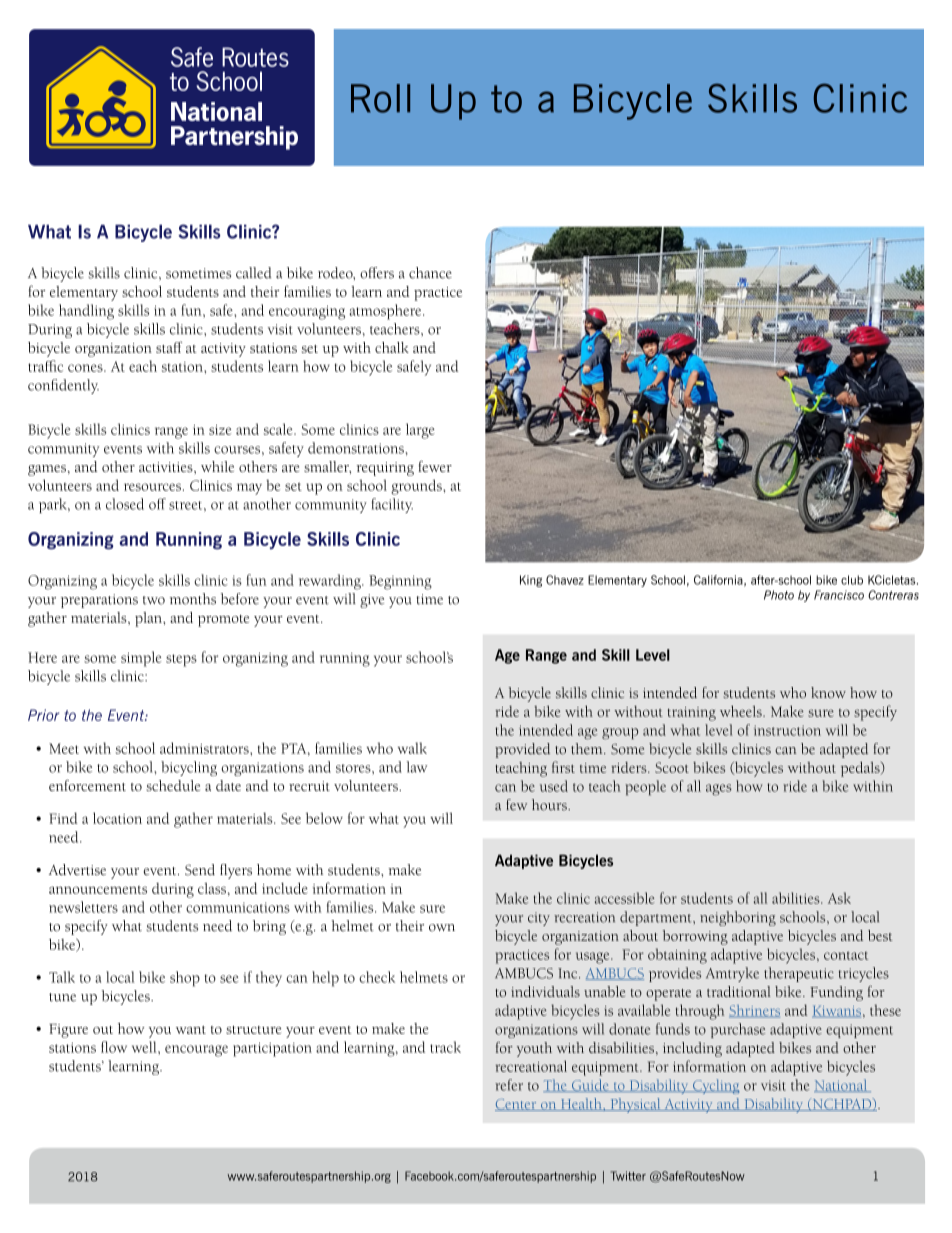 The height and width of the image is (1233, 952). What do you see at coordinates (400, 582) in the image?
I see `Beginning` at bounding box center [400, 582].
